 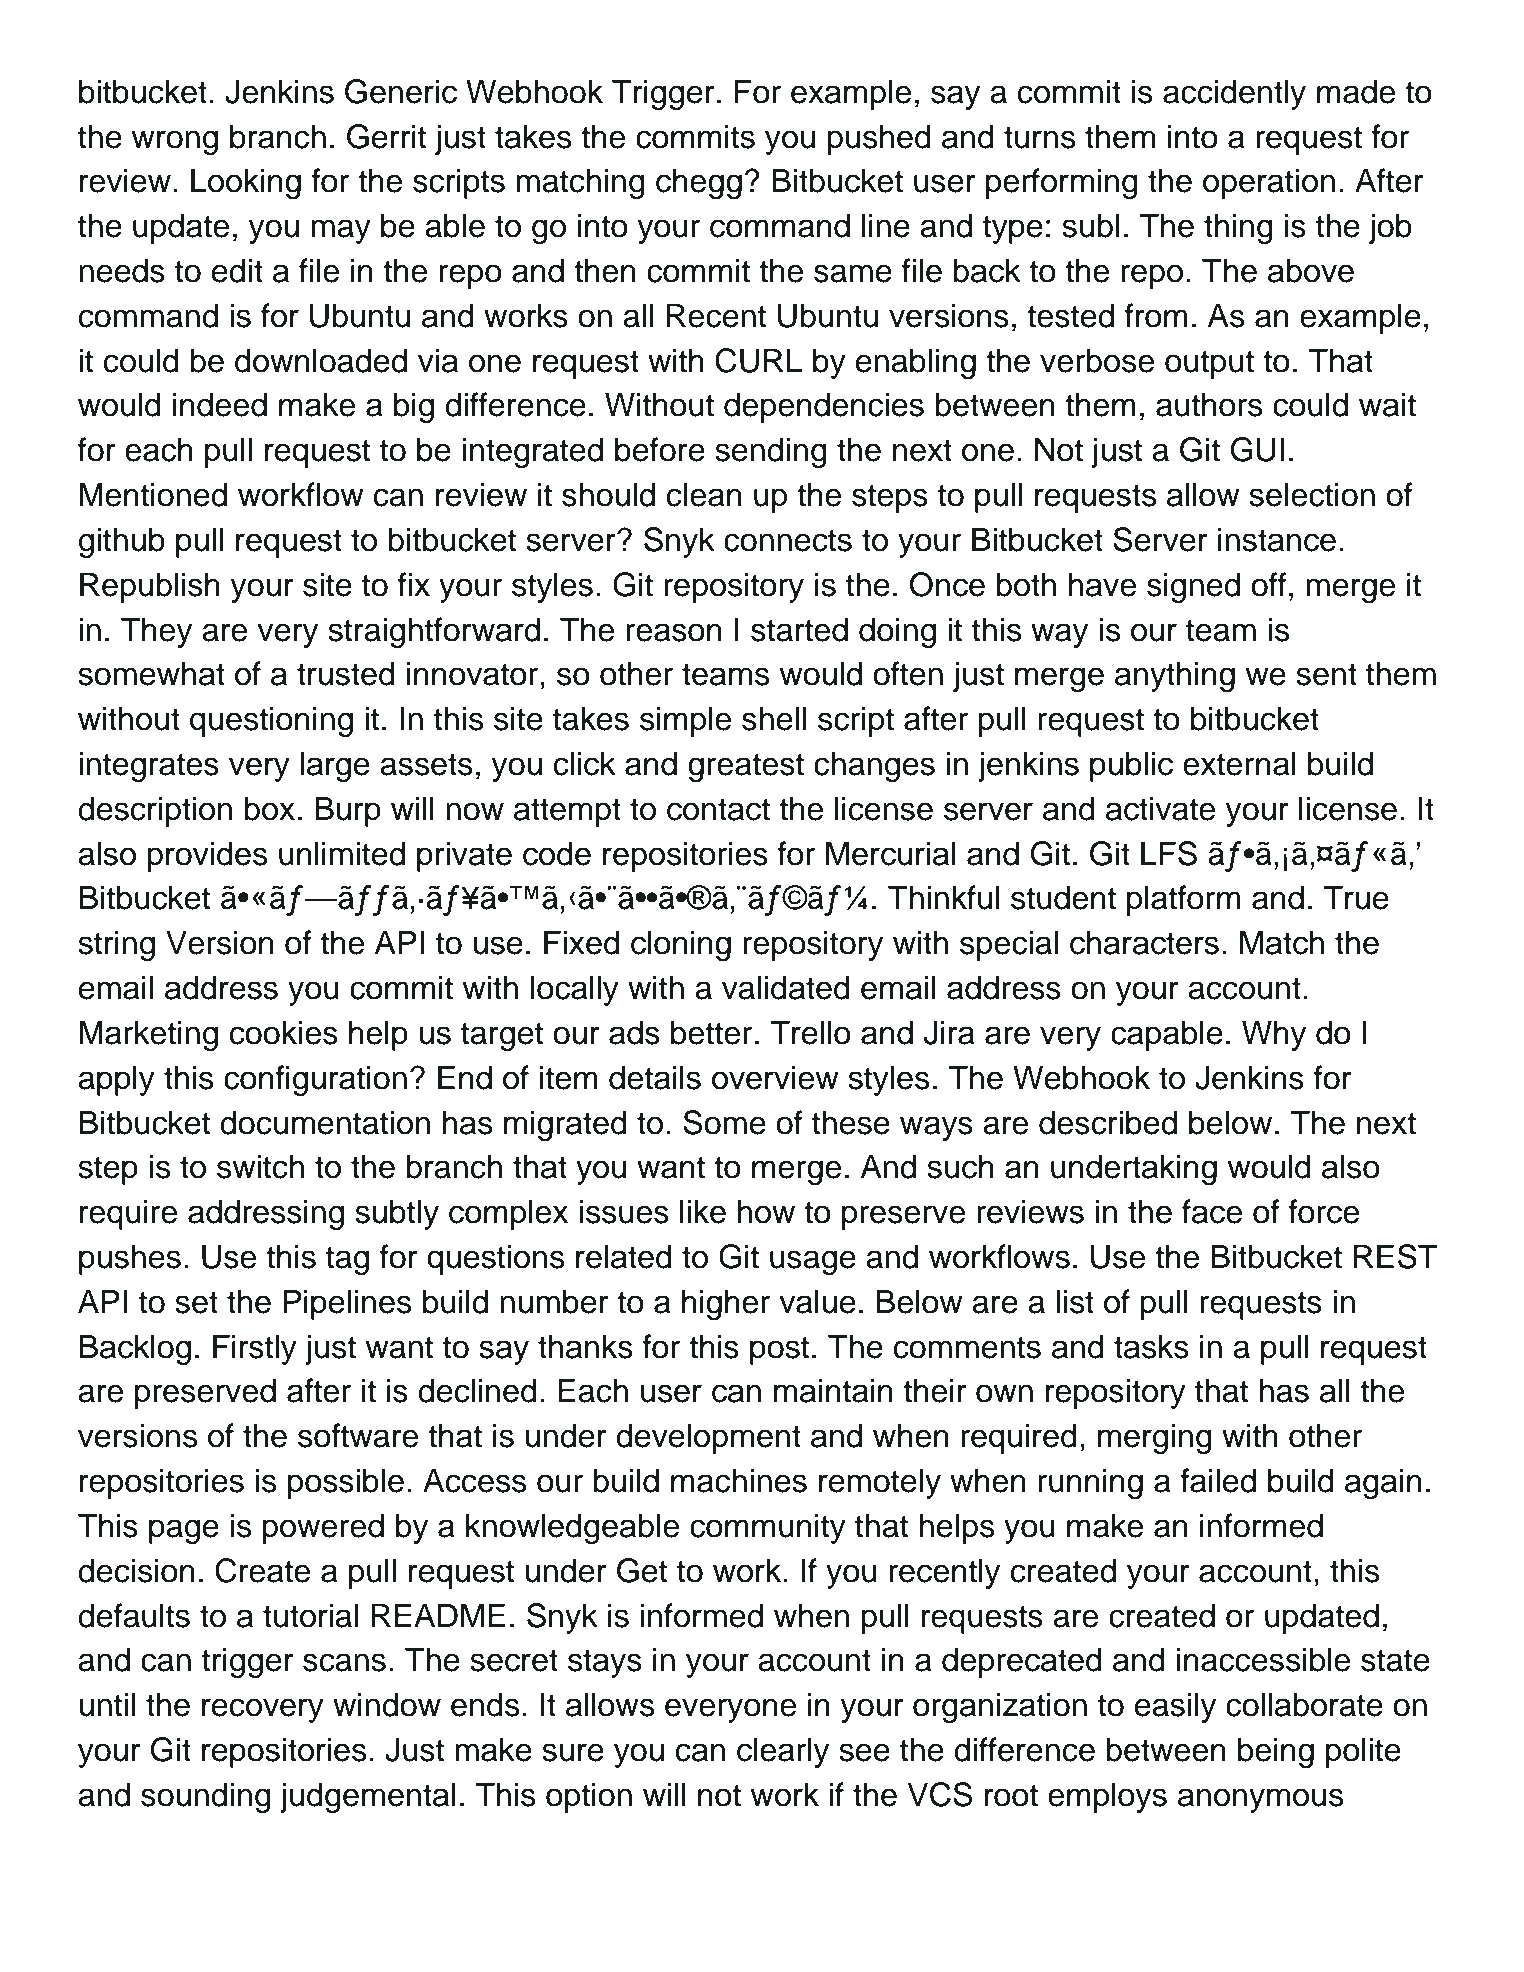 I want to click on operation, so click(x=1269, y=183).
